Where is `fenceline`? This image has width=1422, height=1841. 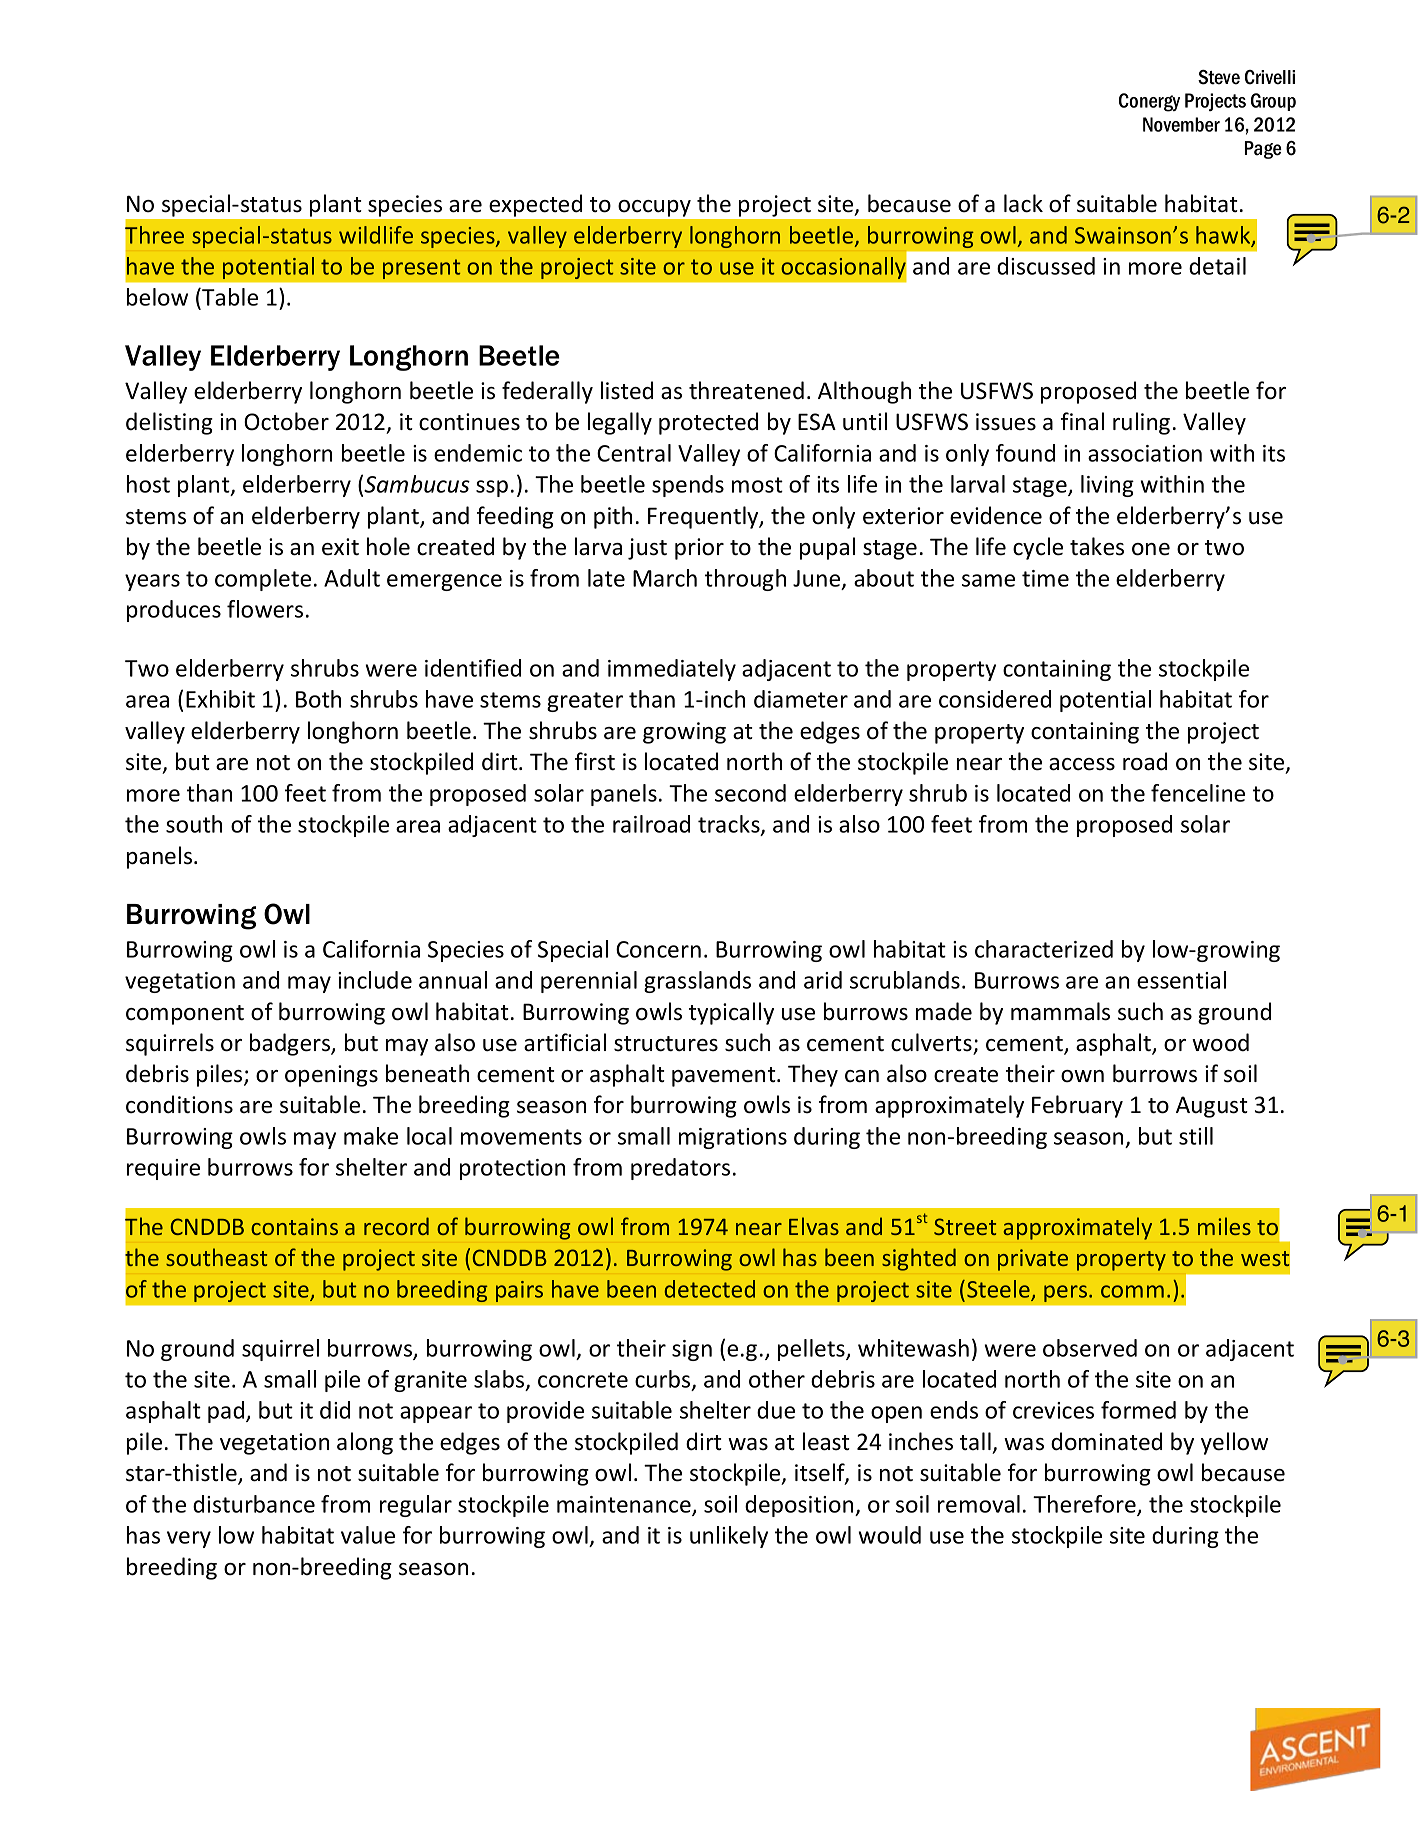
fenceline is located at coordinates (1198, 793).
